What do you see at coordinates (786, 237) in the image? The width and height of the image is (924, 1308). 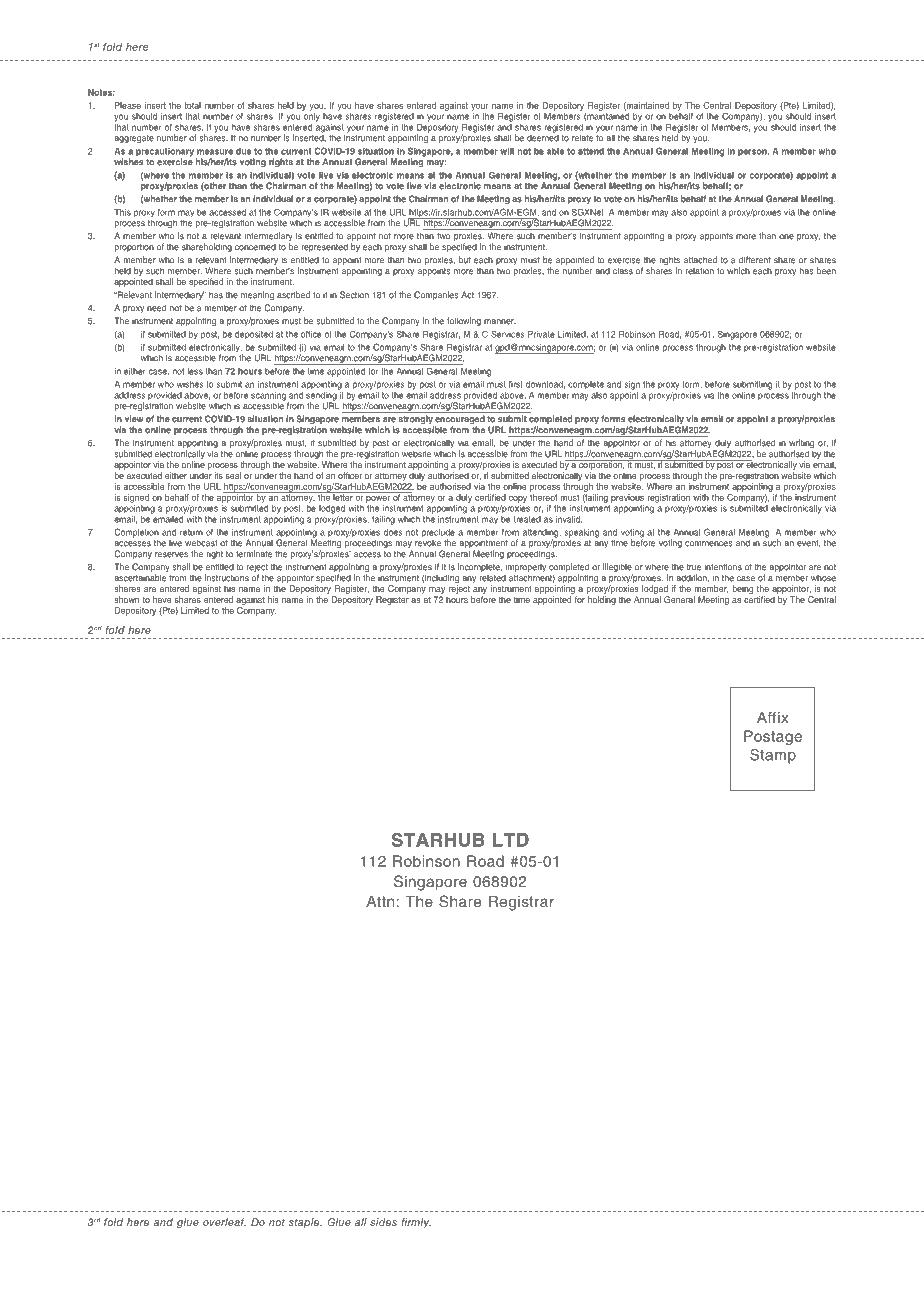 I see `one` at bounding box center [786, 237].
